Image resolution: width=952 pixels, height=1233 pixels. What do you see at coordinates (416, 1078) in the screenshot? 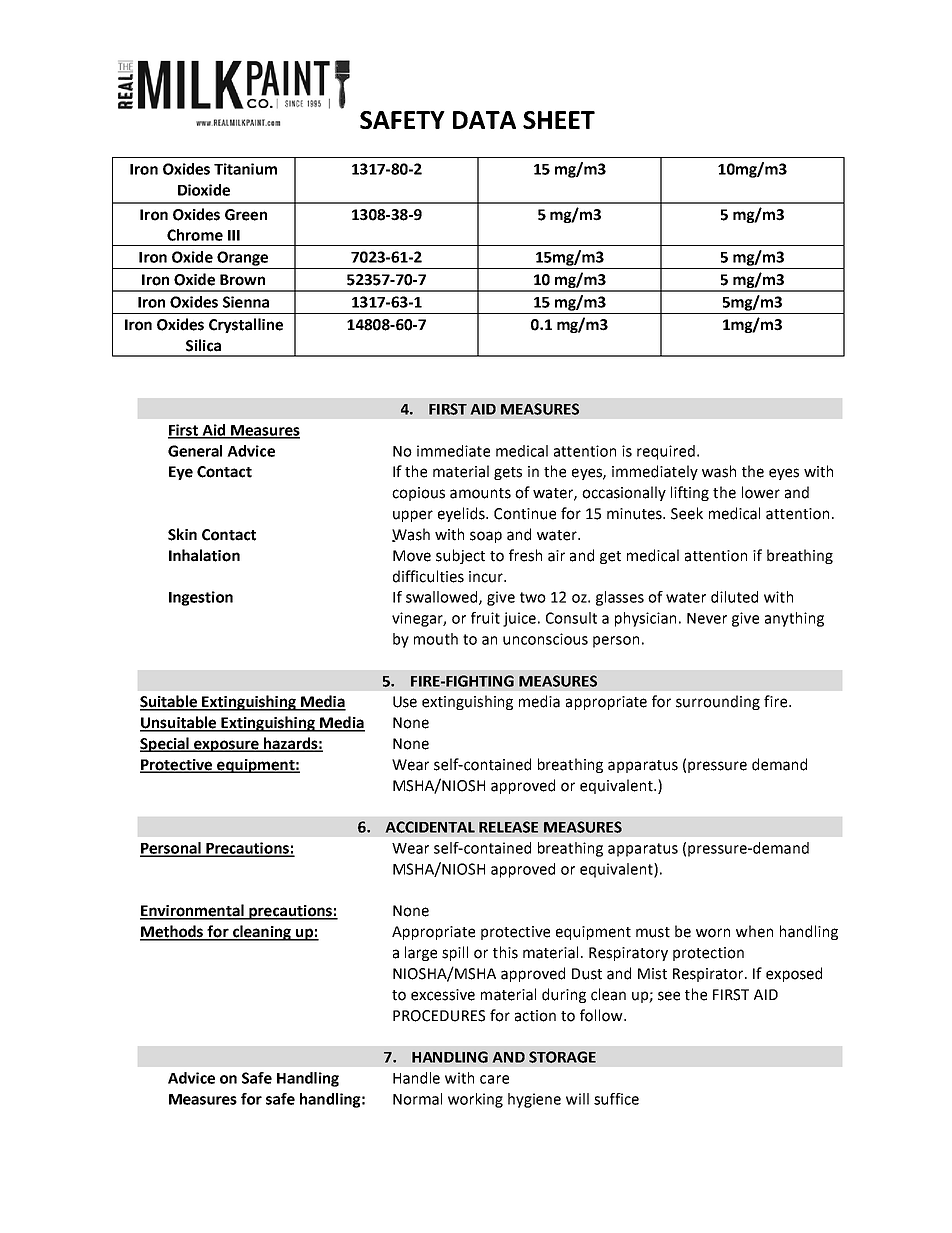
I see `Handle` at bounding box center [416, 1078].
